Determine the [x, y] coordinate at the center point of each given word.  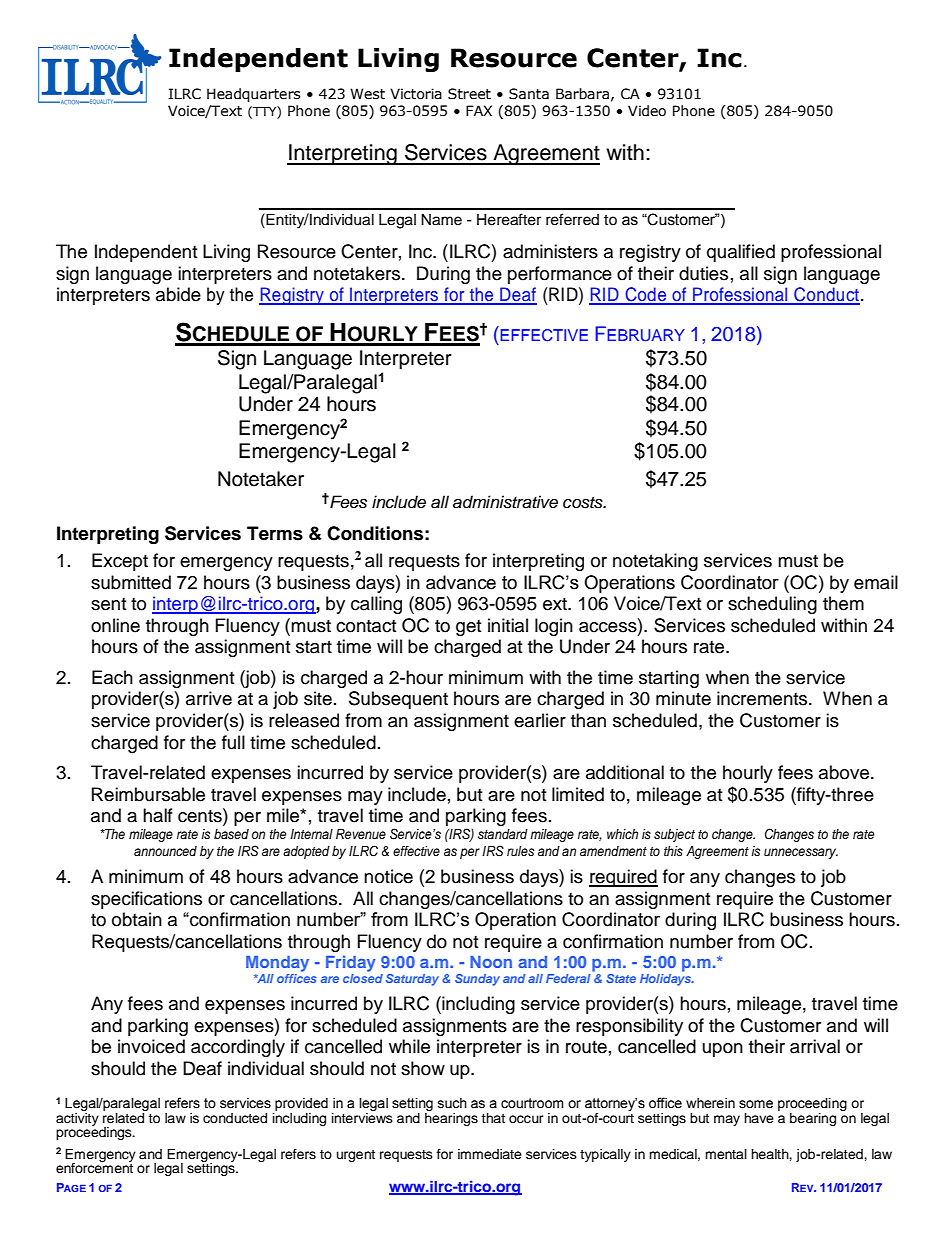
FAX [479, 110]
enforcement [94, 1167]
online [115, 625]
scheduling [772, 605]
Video [647, 111]
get [468, 628]
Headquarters [253, 95]
